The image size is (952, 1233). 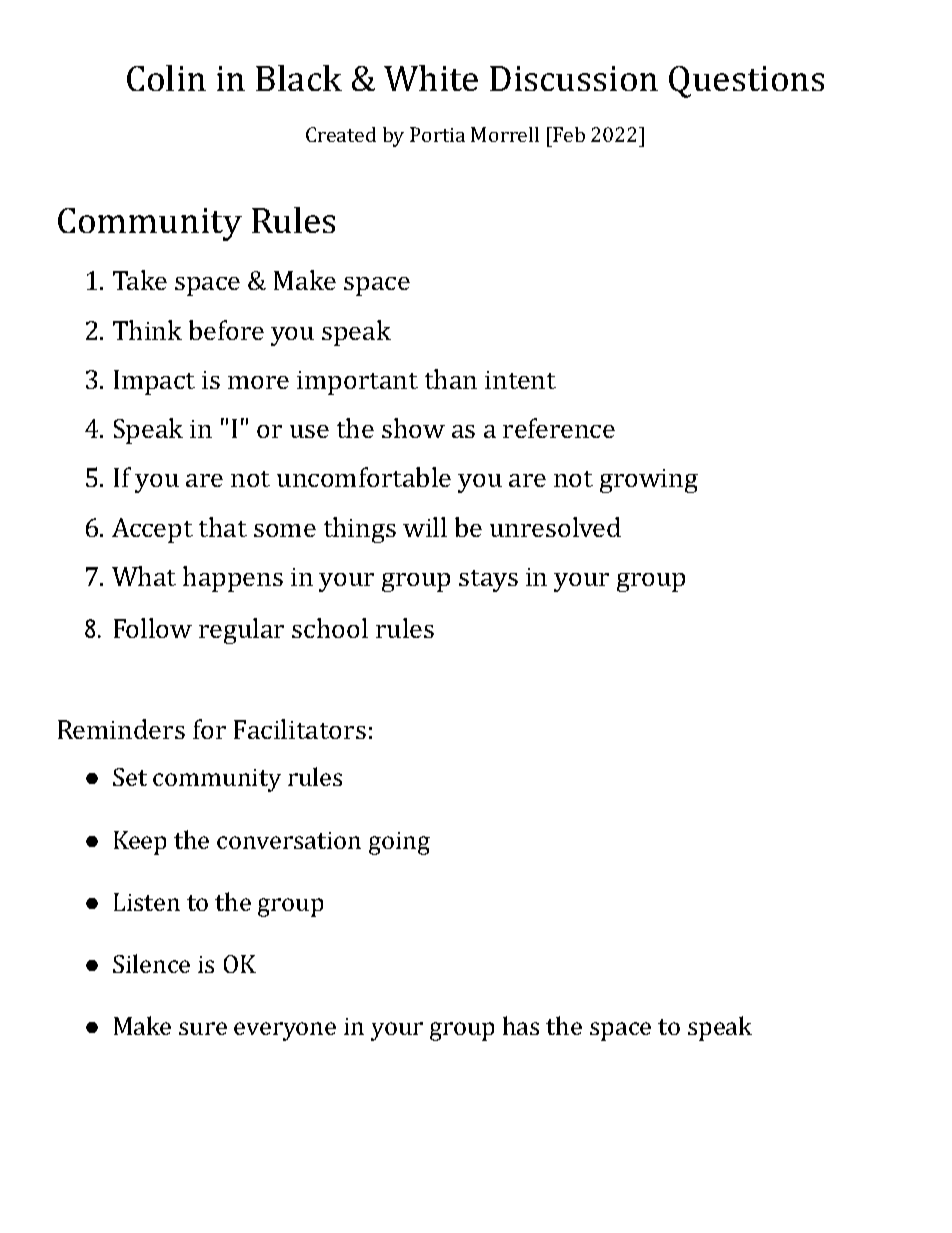 What do you see at coordinates (746, 82) in the screenshot?
I see `Questions` at bounding box center [746, 82].
